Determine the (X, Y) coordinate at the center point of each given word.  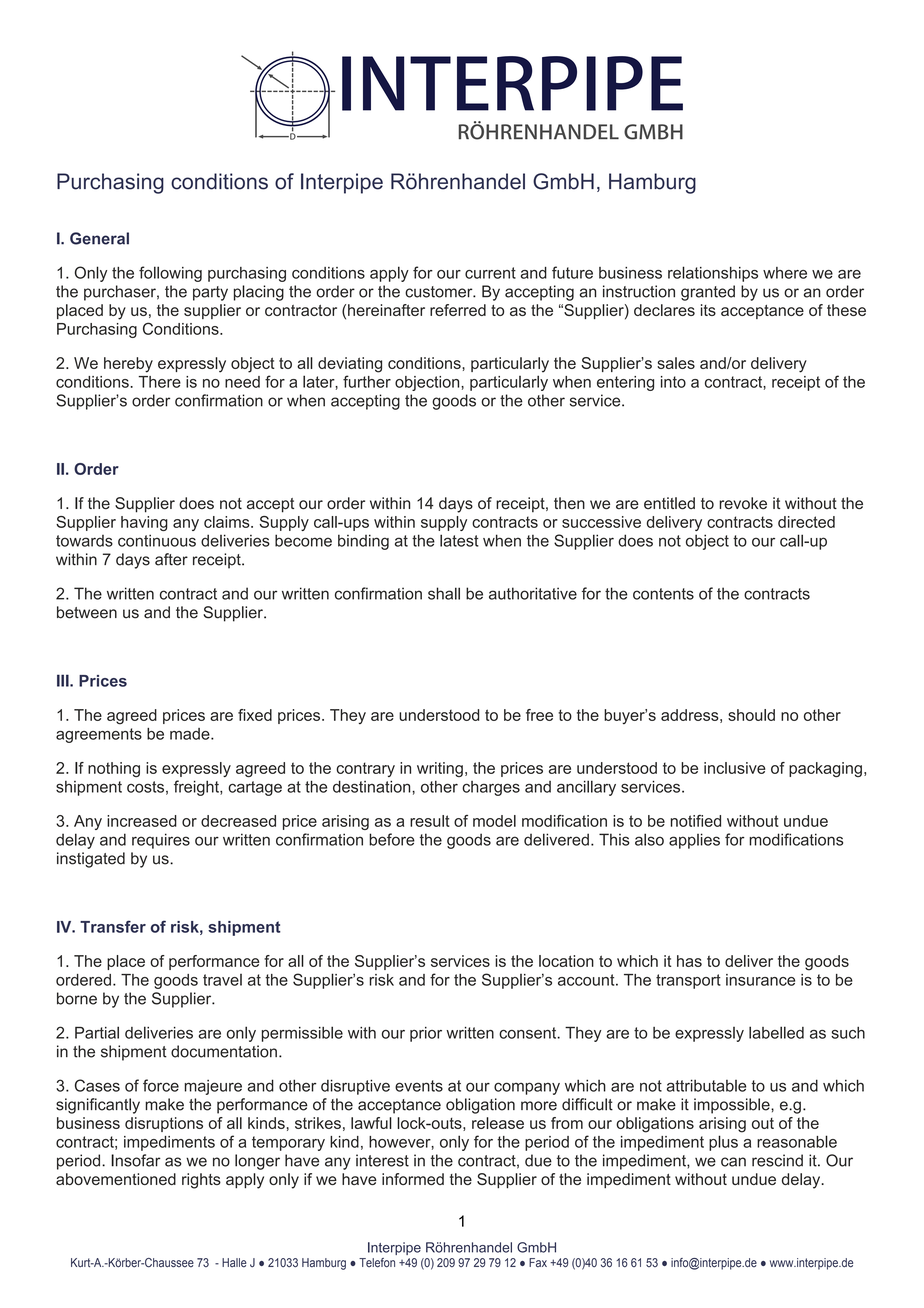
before (392, 839)
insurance (760, 980)
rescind (777, 1160)
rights (201, 1181)
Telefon (377, 1263)
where (785, 273)
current (490, 273)
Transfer (113, 926)
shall (444, 593)
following (170, 274)
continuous (157, 540)
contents (663, 594)
